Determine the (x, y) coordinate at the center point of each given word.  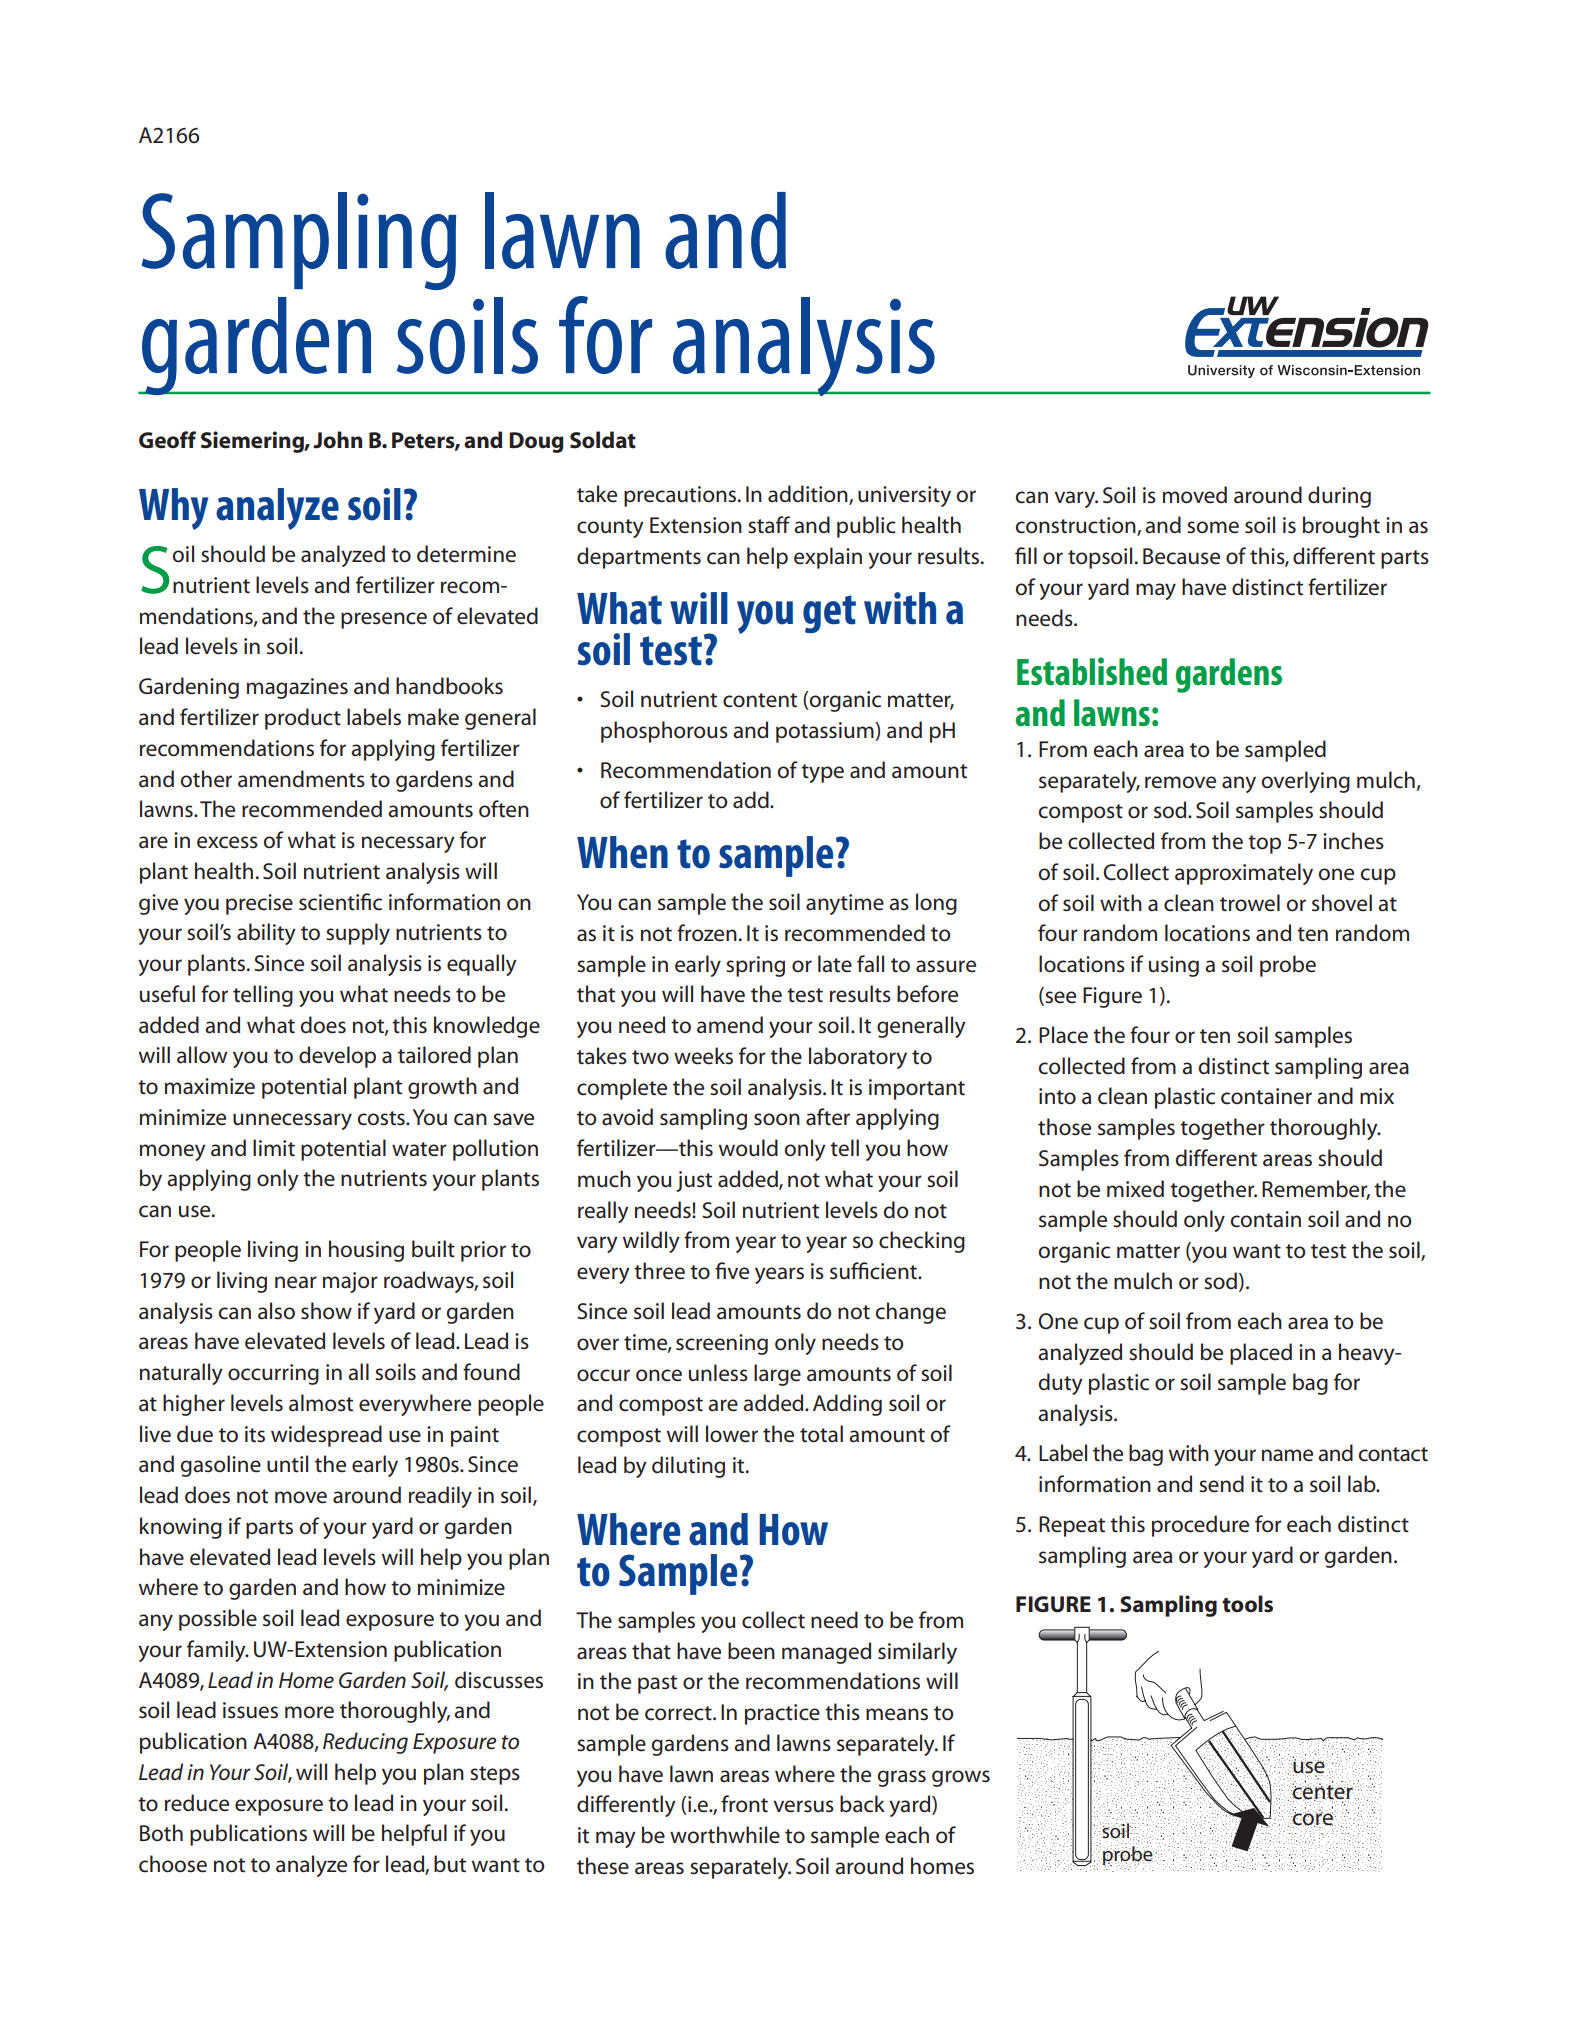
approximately (1244, 874)
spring (755, 966)
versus (803, 1806)
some (1213, 527)
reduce (197, 1803)
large (777, 1375)
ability (266, 934)
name (1287, 1455)
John (337, 440)
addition (809, 495)
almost (321, 1403)
